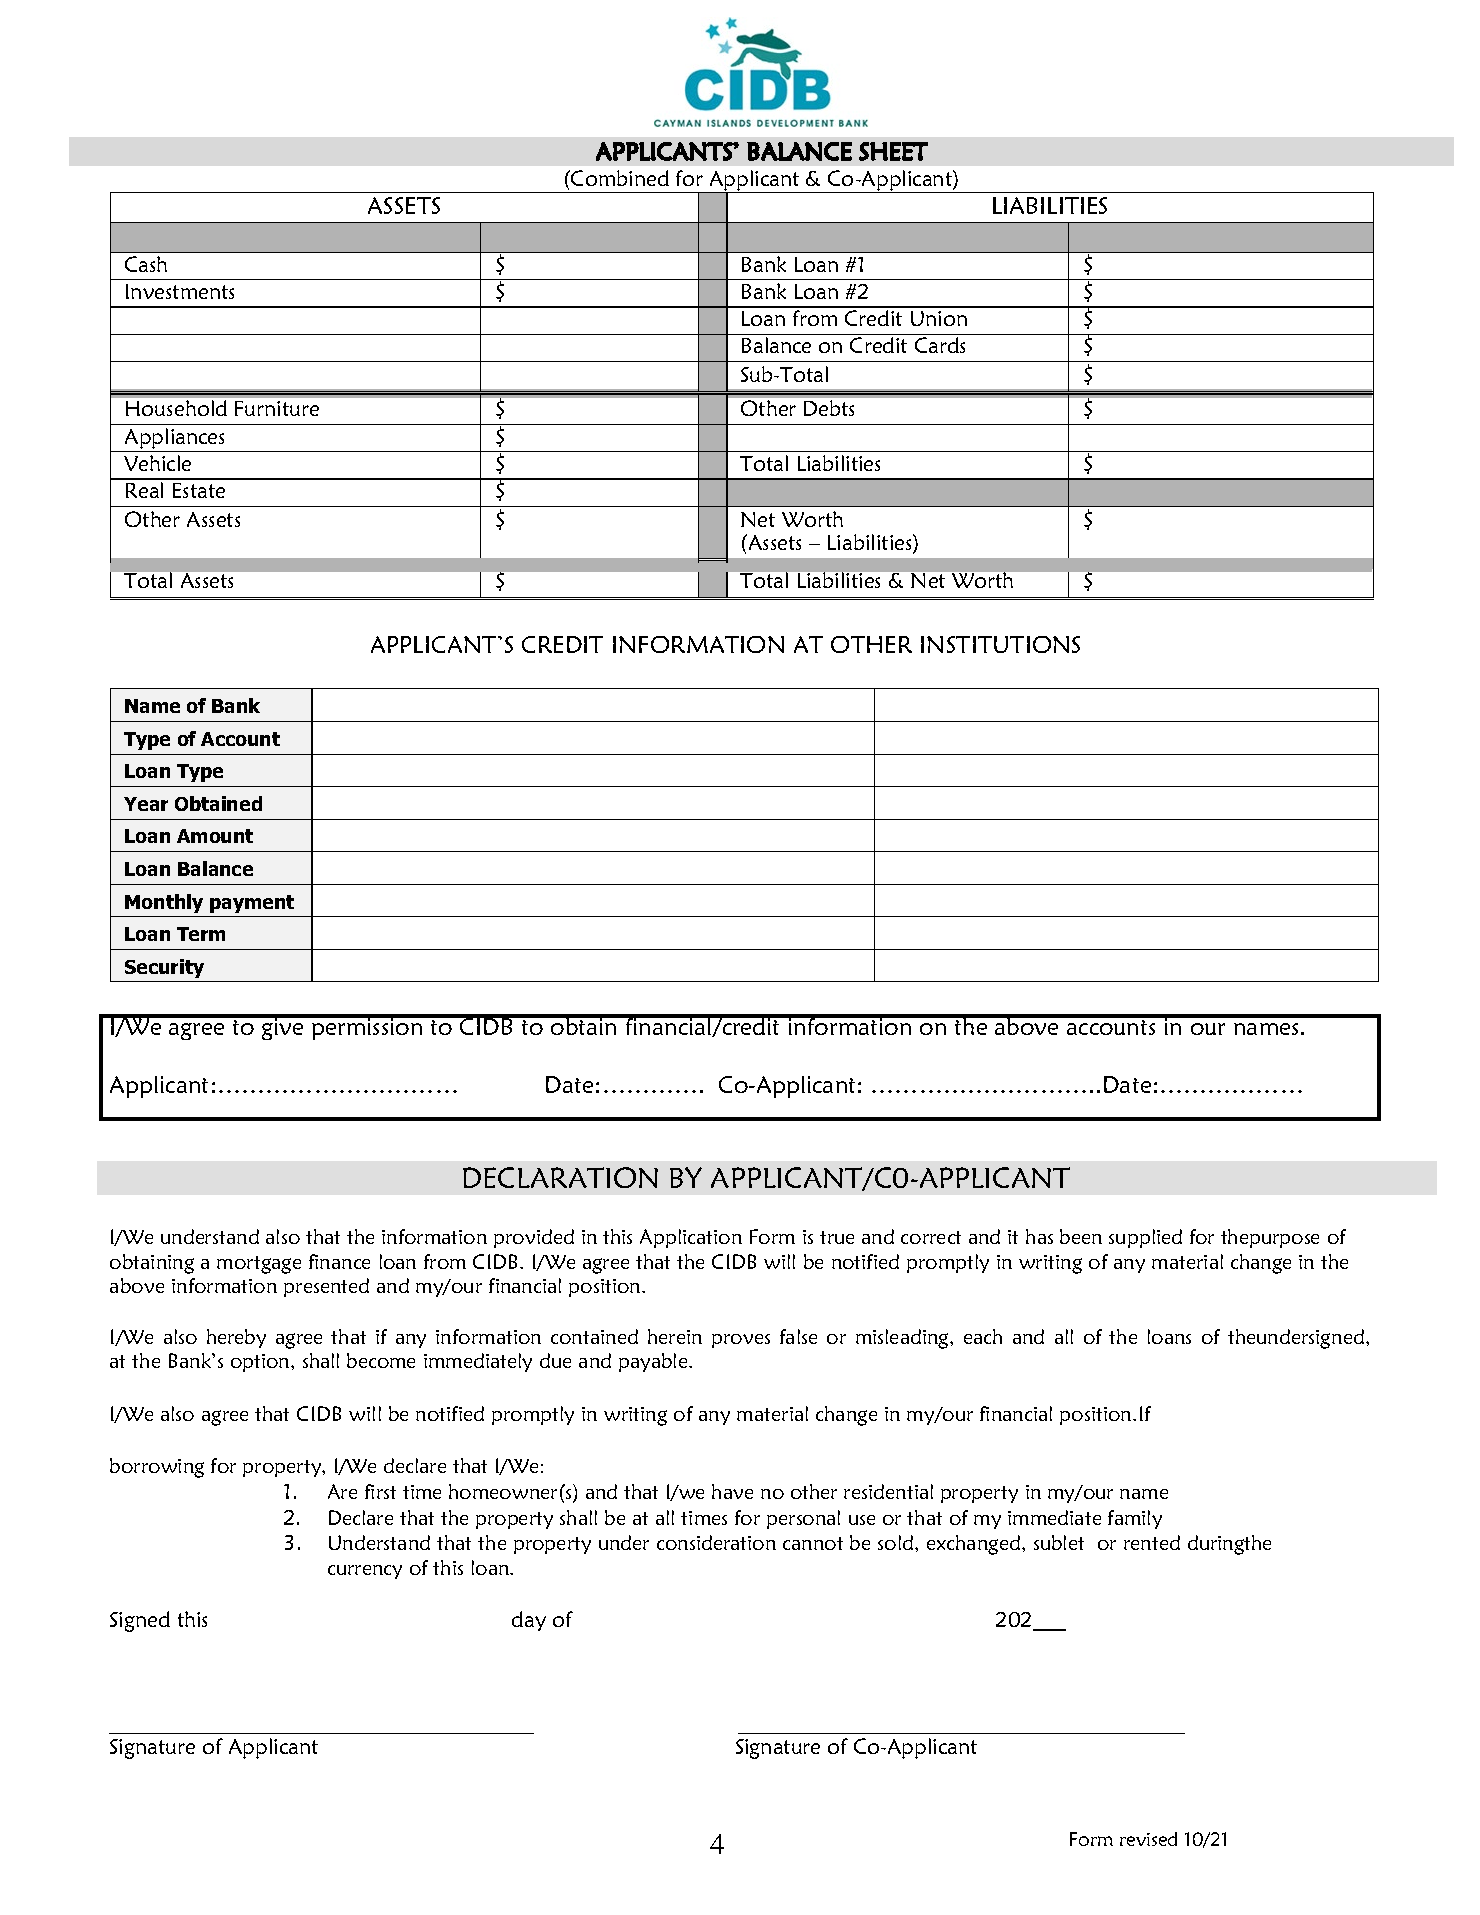 Image resolution: width=1480 pixels, height=1915 pixels. What do you see at coordinates (983, 1336) in the page?
I see `each` at bounding box center [983, 1336].
